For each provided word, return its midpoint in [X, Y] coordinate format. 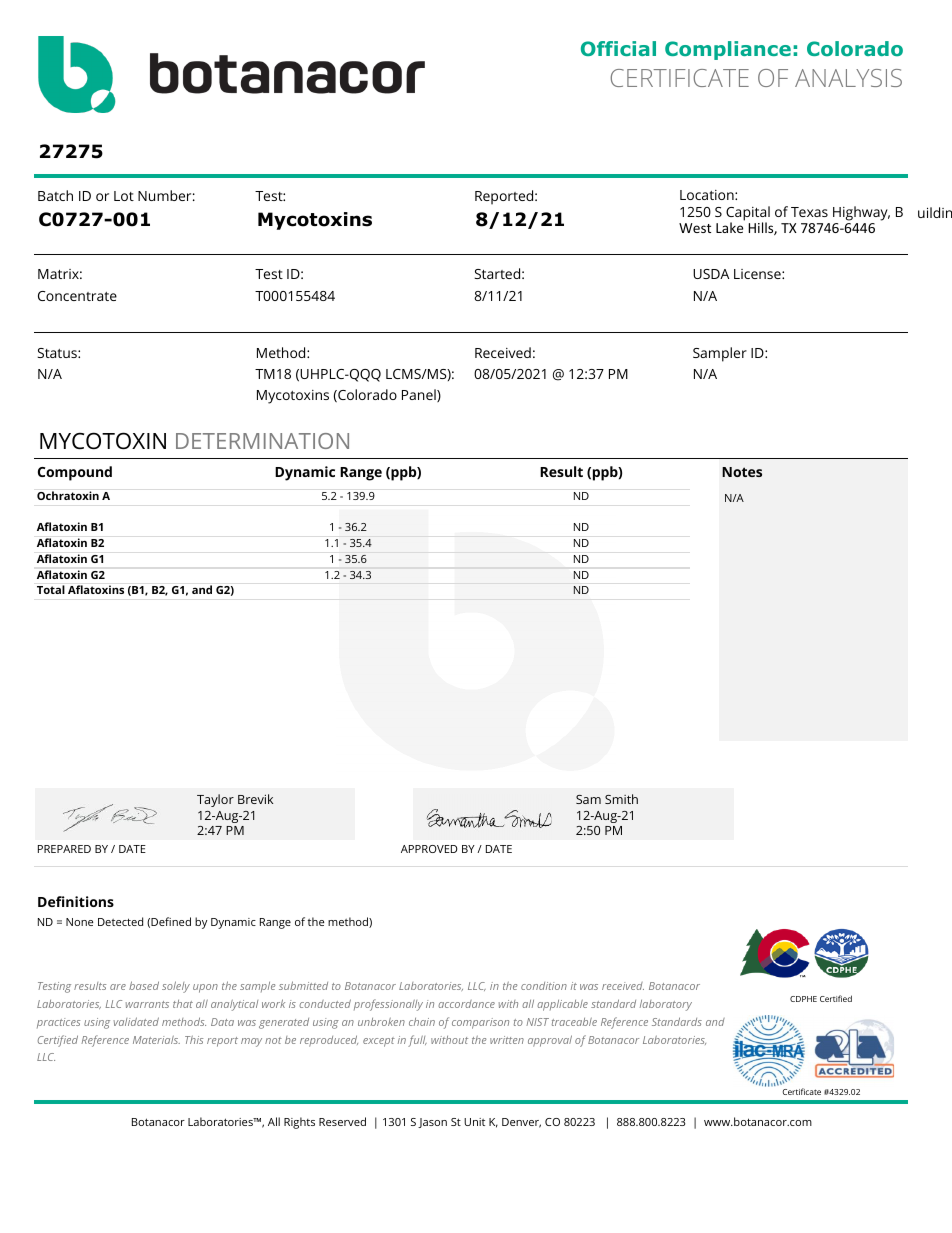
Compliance [728, 50]
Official [618, 48]
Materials [156, 1040]
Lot [124, 196]
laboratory [666, 1005]
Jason [432, 1123]
